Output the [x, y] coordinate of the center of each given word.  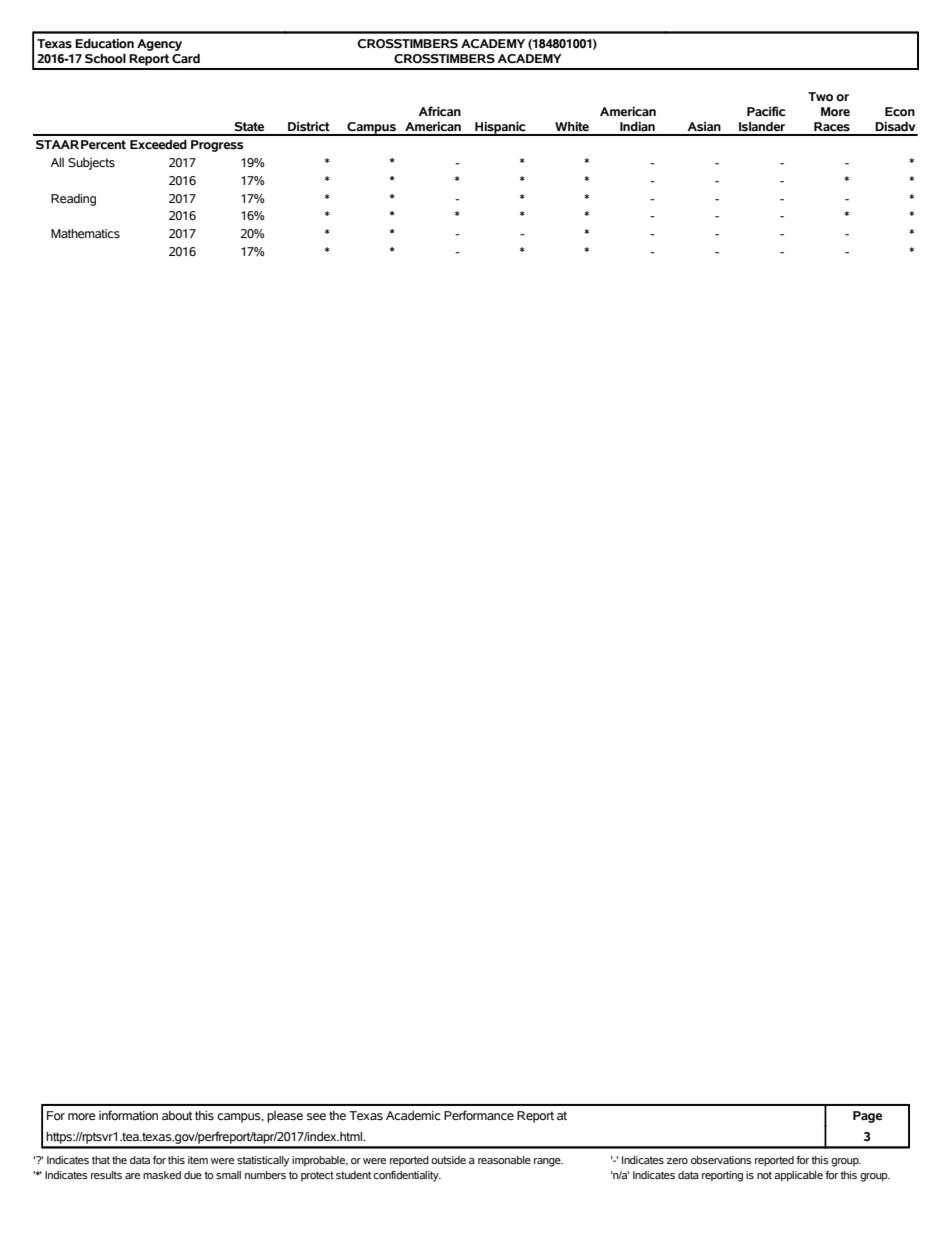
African [439, 111]
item [198, 1160]
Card [186, 59]
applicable [798, 1176]
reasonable [504, 1160]
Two [820, 97]
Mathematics [85, 233]
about [177, 1115]
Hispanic [500, 128]
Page [867, 1117]
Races [832, 127]
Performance [479, 1115]
